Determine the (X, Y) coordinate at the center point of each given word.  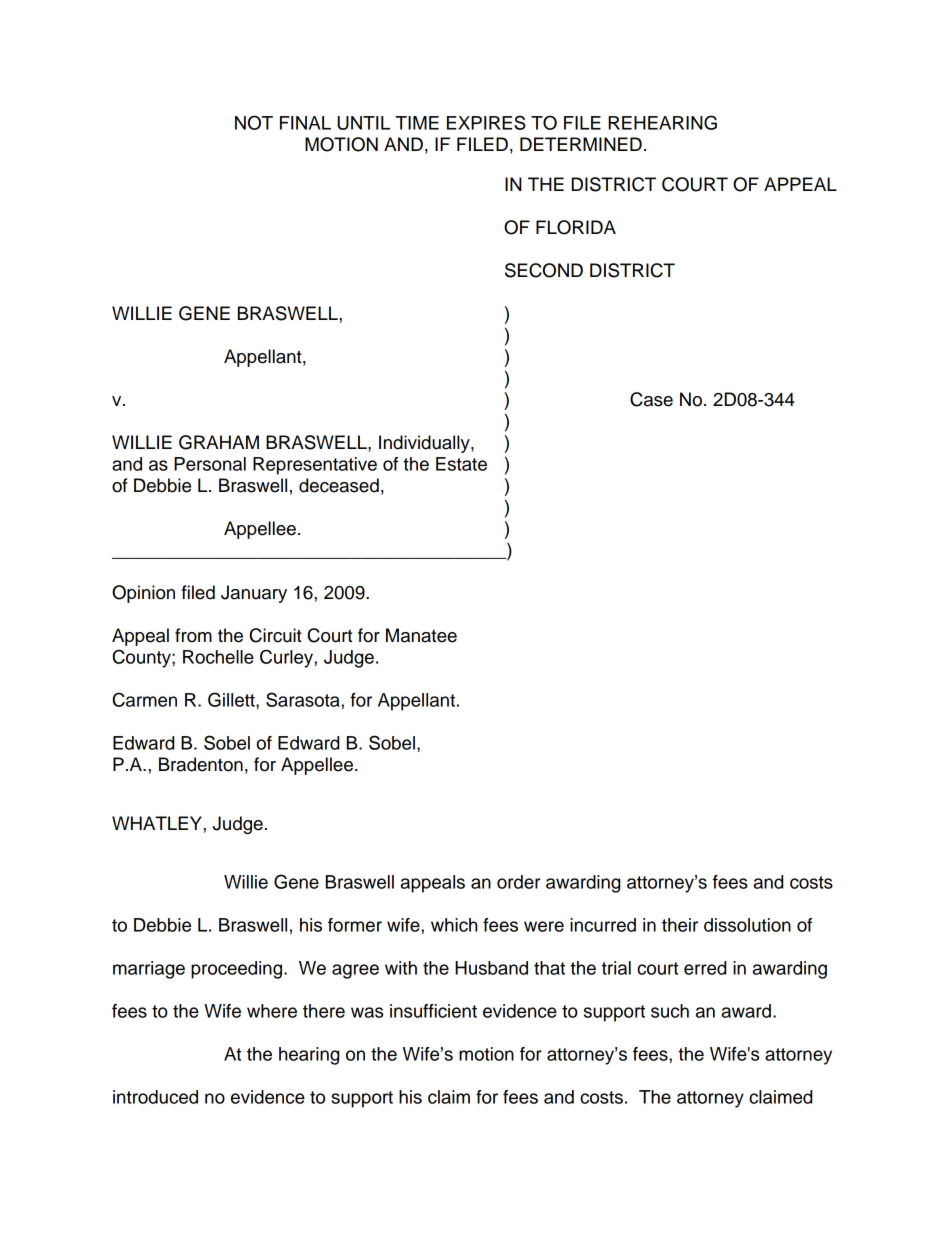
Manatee (421, 635)
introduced (155, 1097)
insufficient (433, 1011)
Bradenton (201, 764)
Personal (210, 464)
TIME (417, 123)
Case (651, 399)
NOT (254, 122)
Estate (461, 464)
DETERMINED (581, 144)
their (680, 925)
